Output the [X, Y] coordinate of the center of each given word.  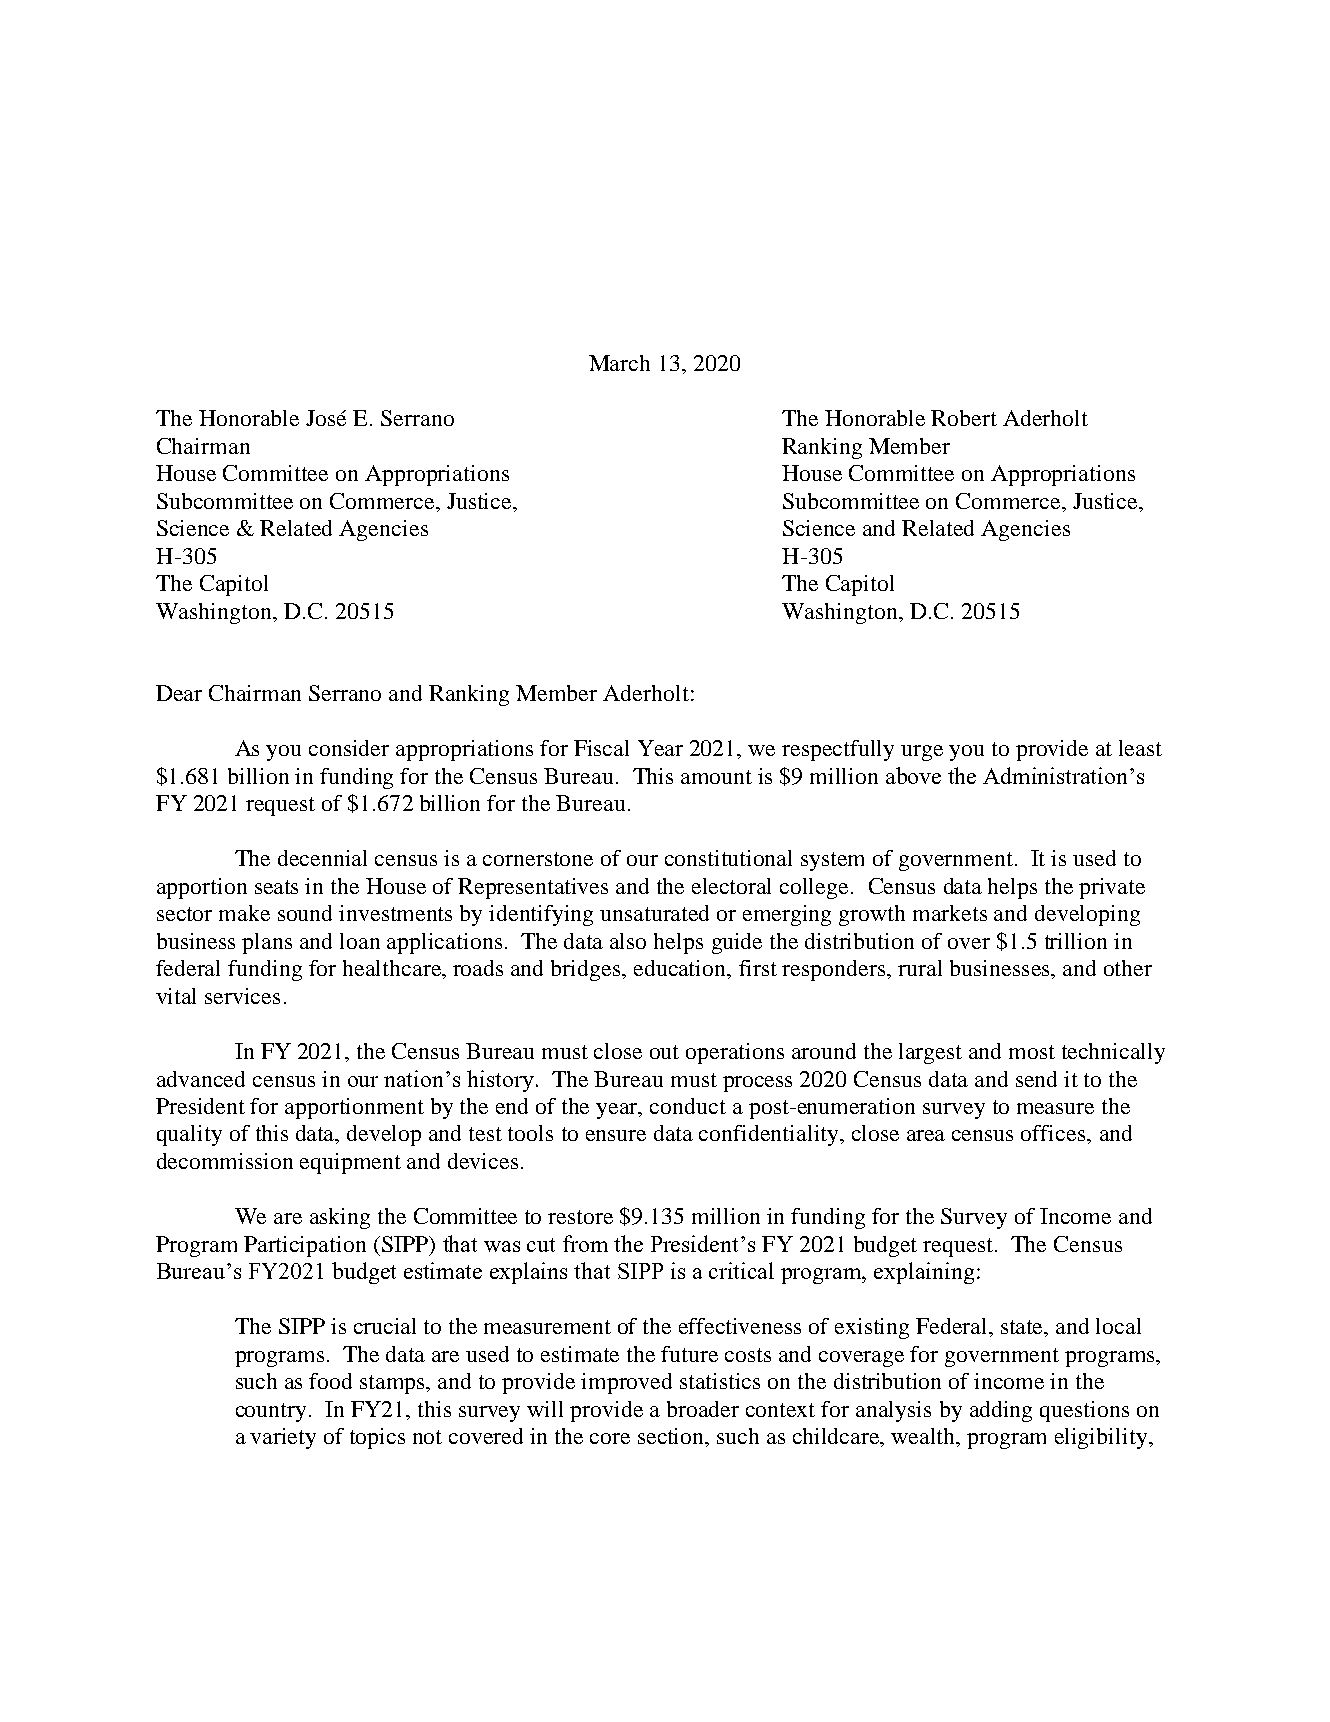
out [664, 1052]
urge [922, 753]
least [1140, 748]
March [619, 363]
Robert [964, 418]
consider [349, 748]
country [273, 1412]
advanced [201, 1079]
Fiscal [601, 748]
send [1036, 1079]
